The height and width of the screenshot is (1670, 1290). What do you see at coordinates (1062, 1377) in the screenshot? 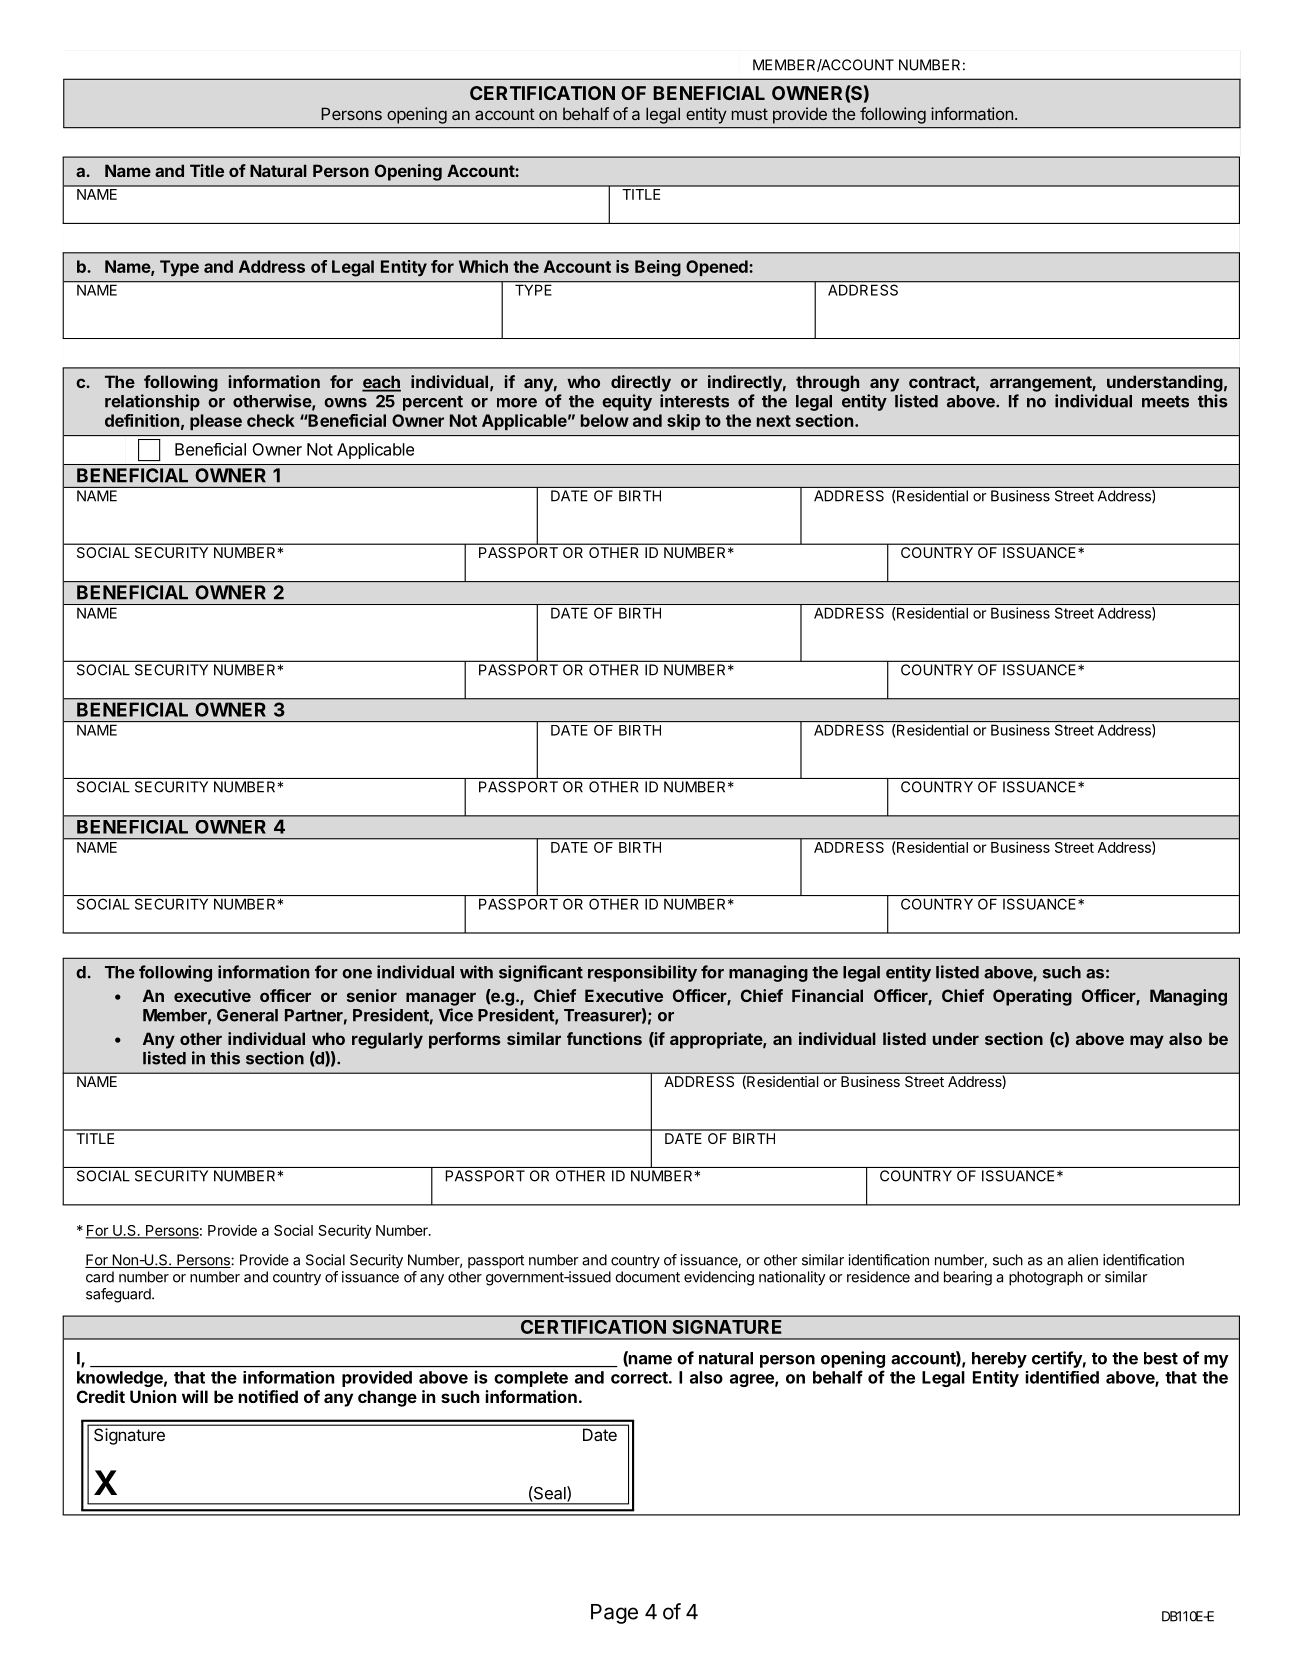
I see `identified` at bounding box center [1062, 1377].
